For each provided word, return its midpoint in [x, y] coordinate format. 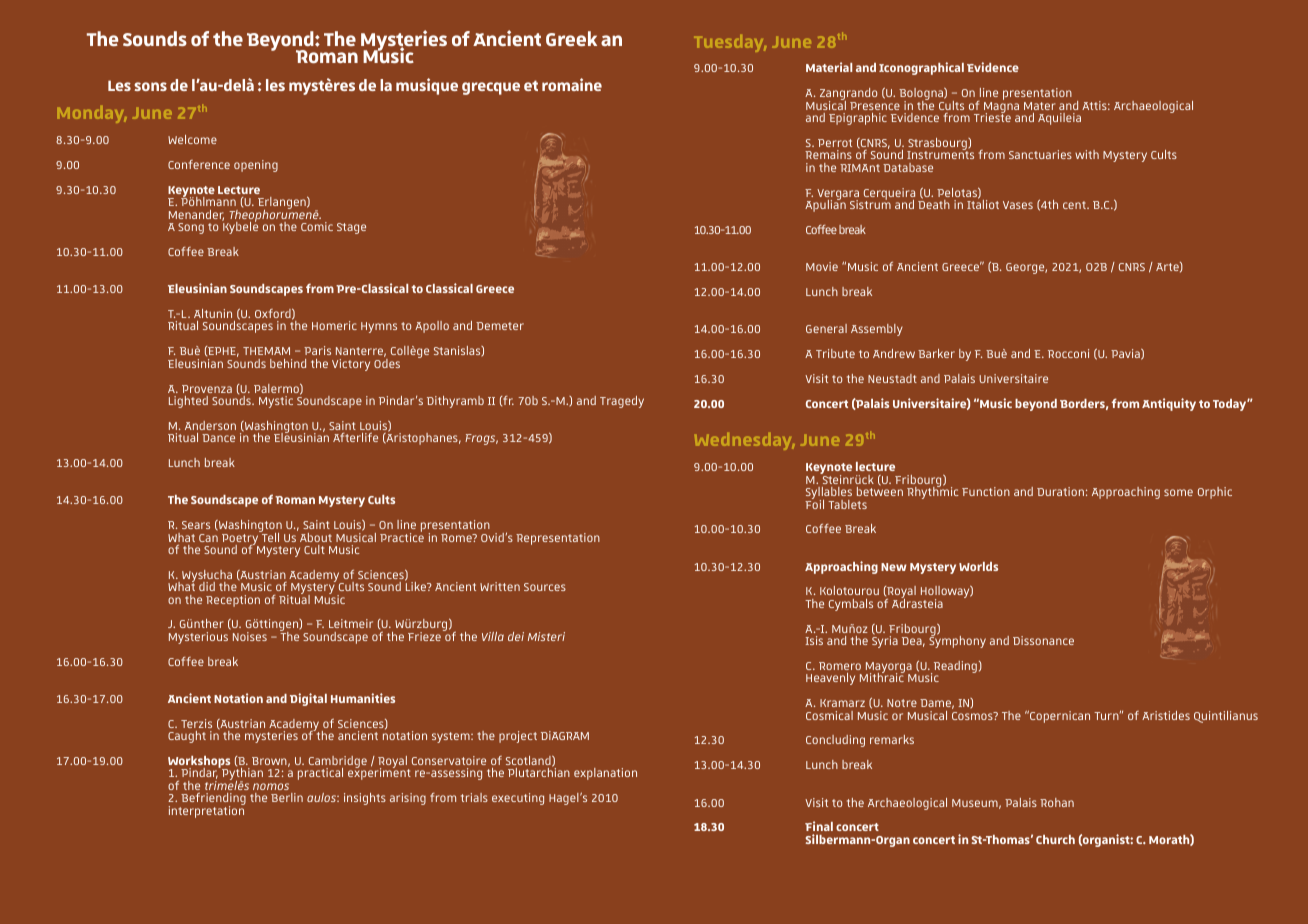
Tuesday [730, 43]
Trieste [992, 116]
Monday [92, 114]
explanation [605, 774]
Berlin [287, 797]
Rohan [1057, 802]
